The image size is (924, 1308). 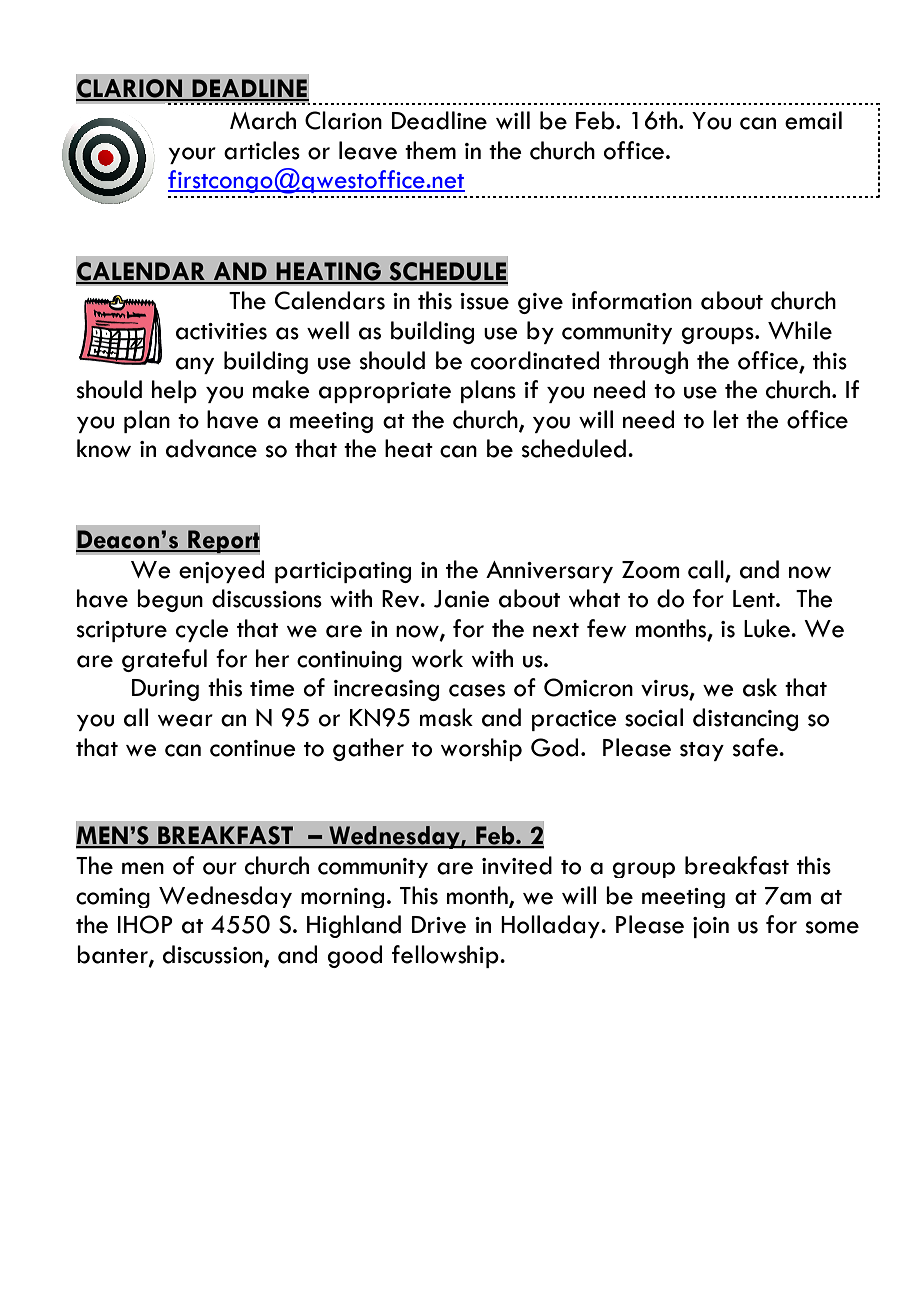 I want to click on your, so click(x=192, y=155).
